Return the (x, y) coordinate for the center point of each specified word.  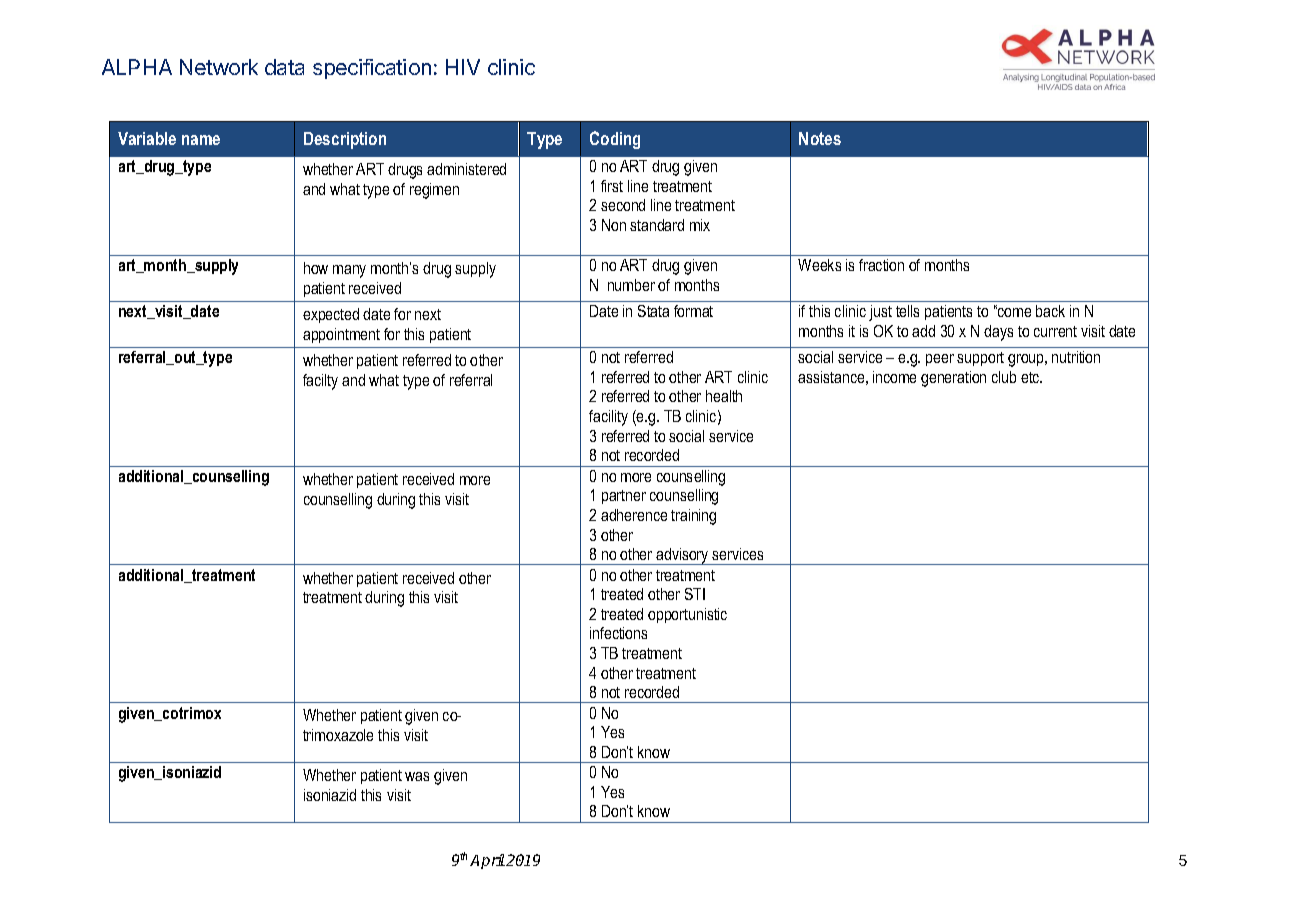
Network (219, 67)
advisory (682, 556)
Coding (615, 140)
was (417, 776)
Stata (653, 311)
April (487, 861)
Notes (820, 138)
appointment (341, 335)
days (998, 333)
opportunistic (687, 615)
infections (618, 633)
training (693, 517)
